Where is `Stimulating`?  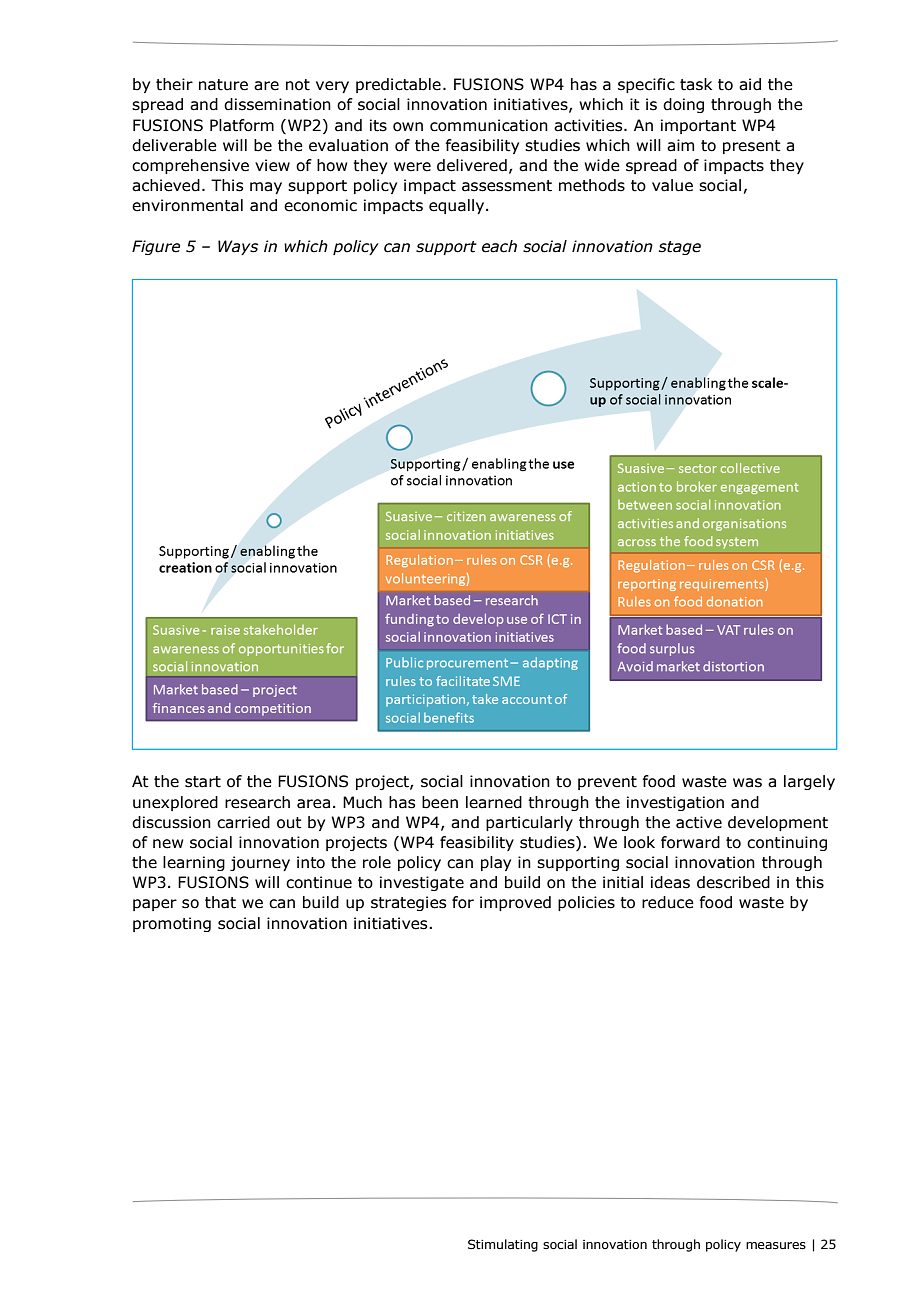
Stimulating is located at coordinates (503, 1245).
